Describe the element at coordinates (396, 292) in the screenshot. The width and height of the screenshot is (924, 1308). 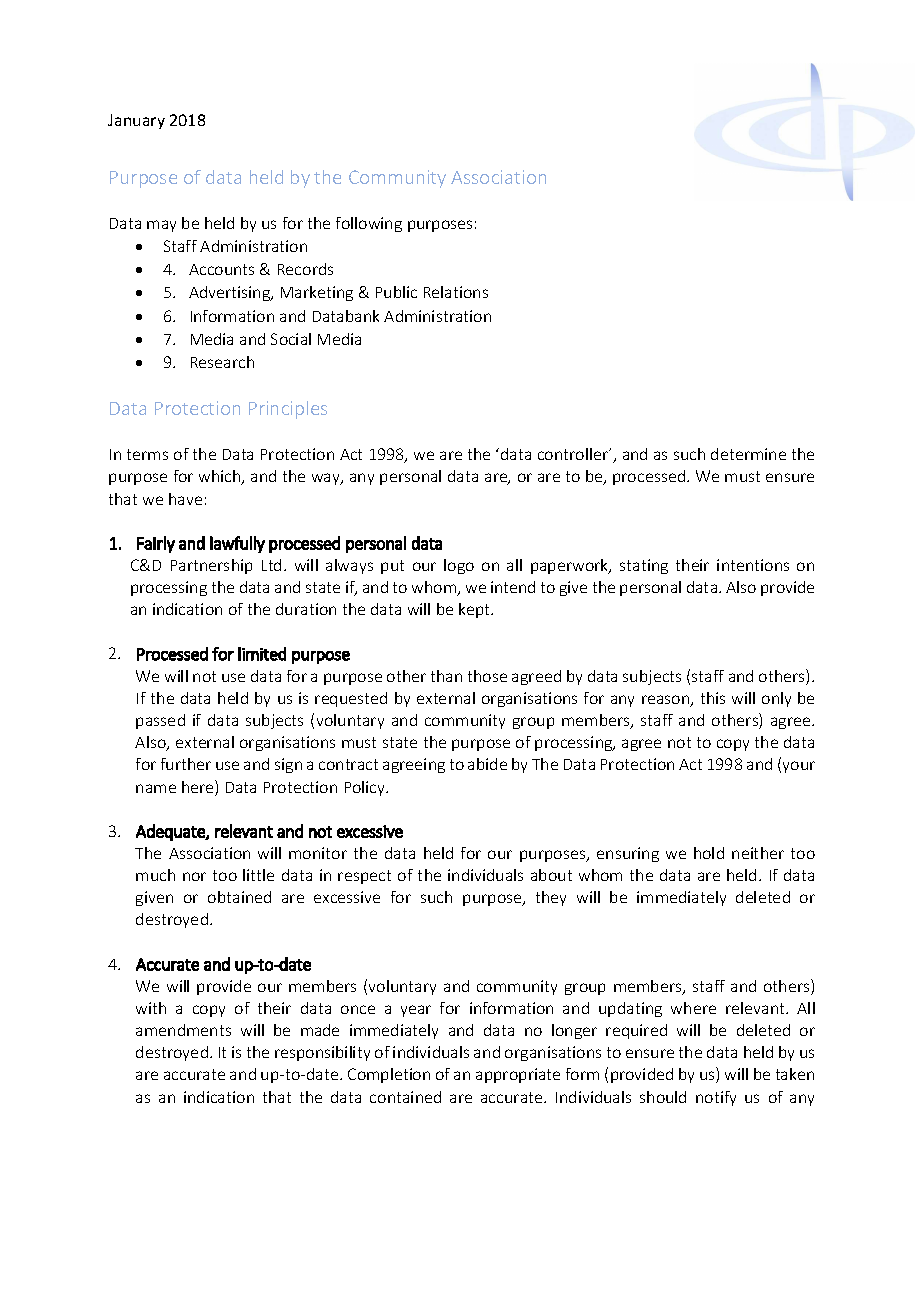
I see `Public` at that location.
